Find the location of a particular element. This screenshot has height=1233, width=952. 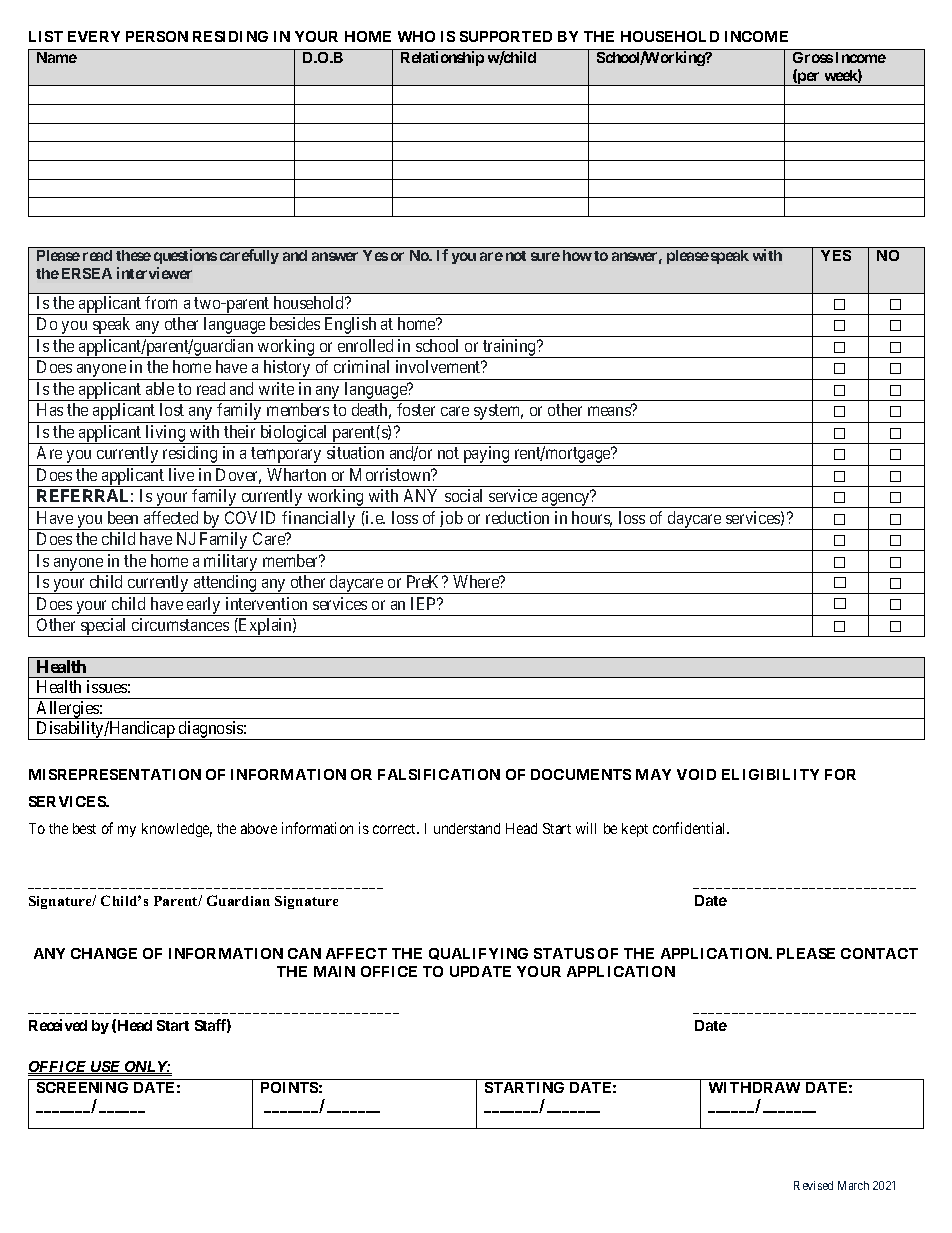

knowledge is located at coordinates (177, 830).
